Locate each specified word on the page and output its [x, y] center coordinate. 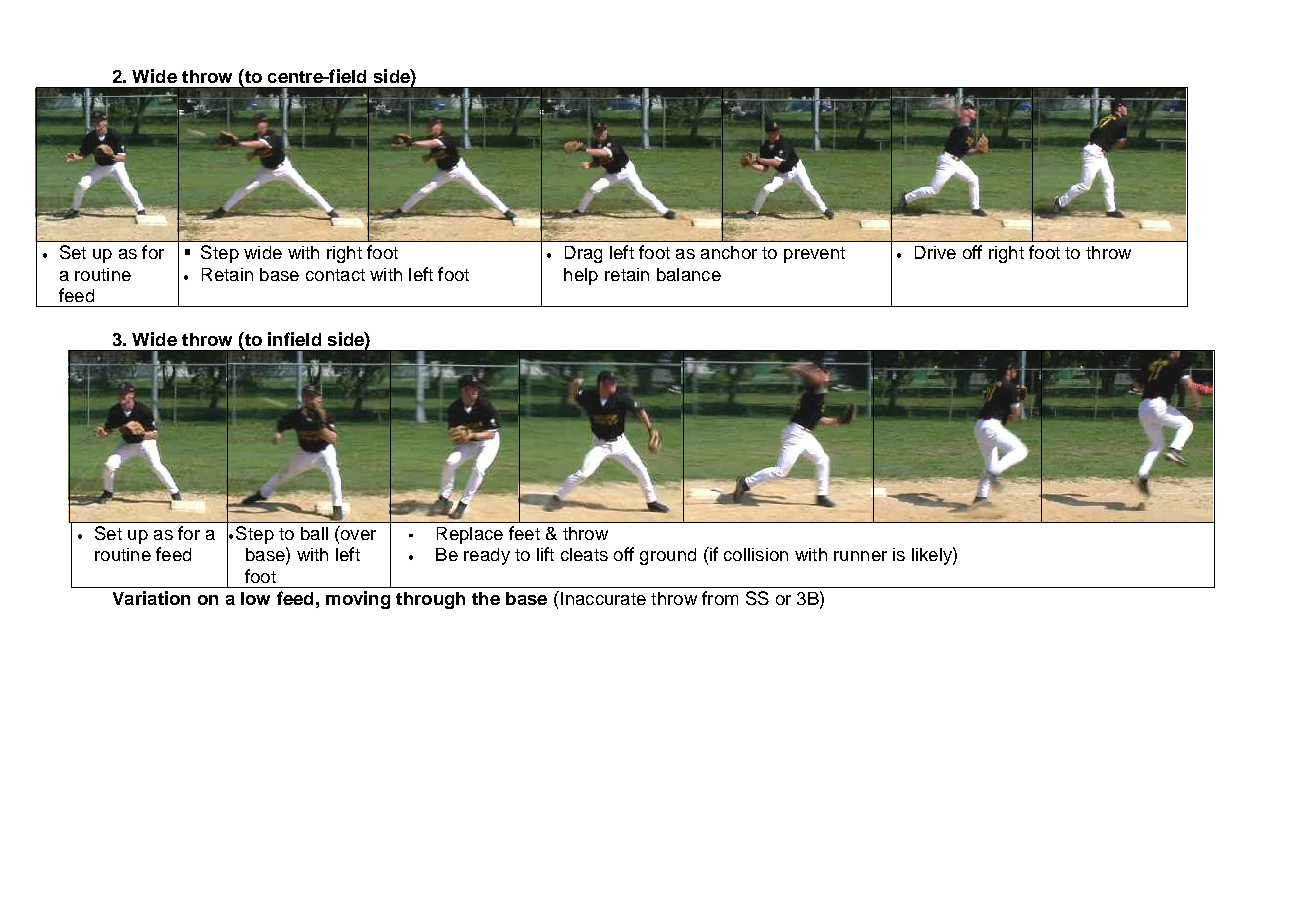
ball [314, 533]
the [486, 598]
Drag [583, 254]
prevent [814, 255]
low [255, 598]
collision [756, 554]
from [720, 598]
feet [524, 533]
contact [335, 275]
